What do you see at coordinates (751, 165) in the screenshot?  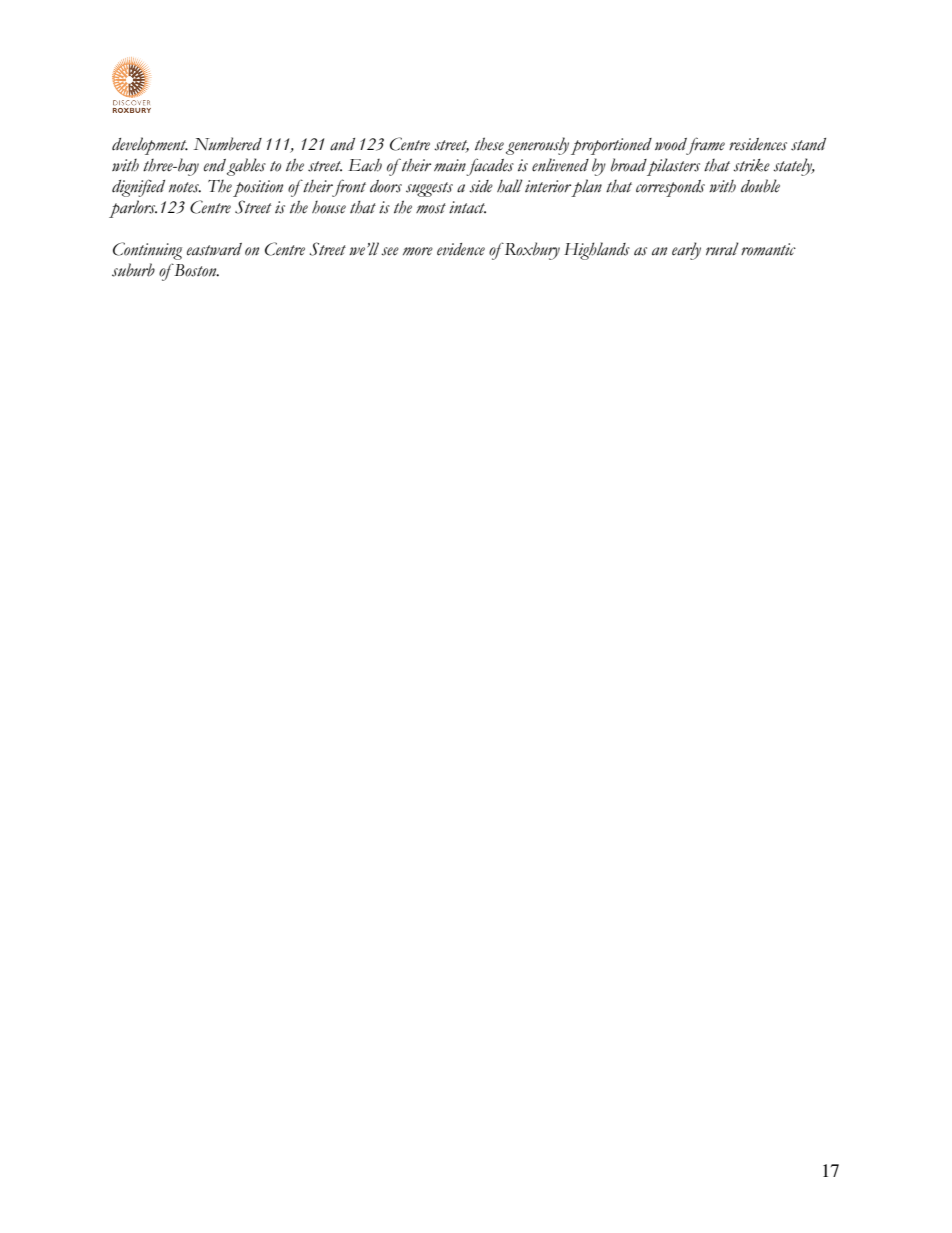 I see `strike` at bounding box center [751, 165].
